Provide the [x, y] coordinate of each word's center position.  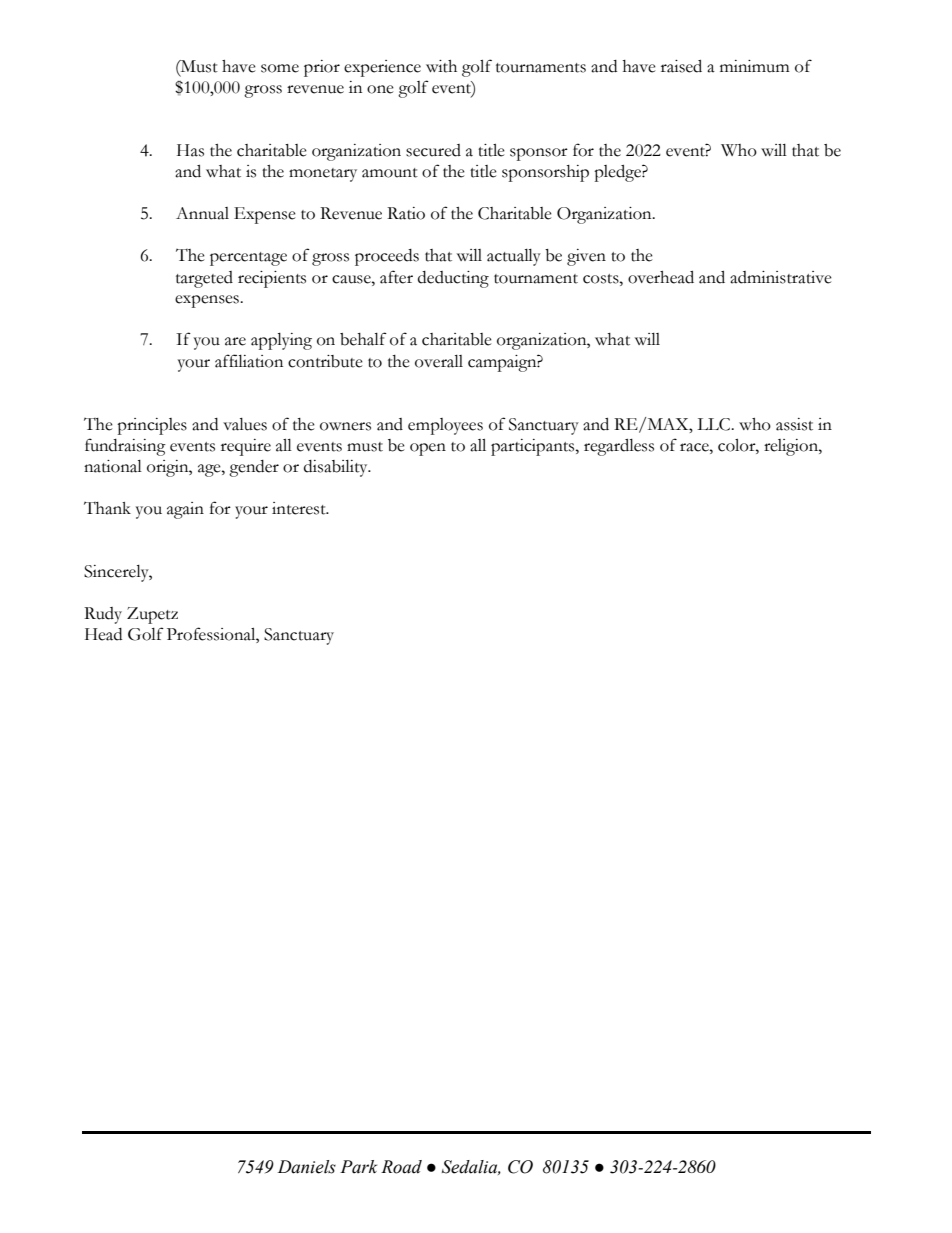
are [235, 341]
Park [358, 1167]
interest [300, 508]
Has [190, 150]
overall [439, 361]
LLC [714, 424]
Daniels [307, 1167]
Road [401, 1167]
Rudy [103, 615]
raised [681, 66]
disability [337, 468]
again [185, 510]
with [441, 66]
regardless [619, 447]
